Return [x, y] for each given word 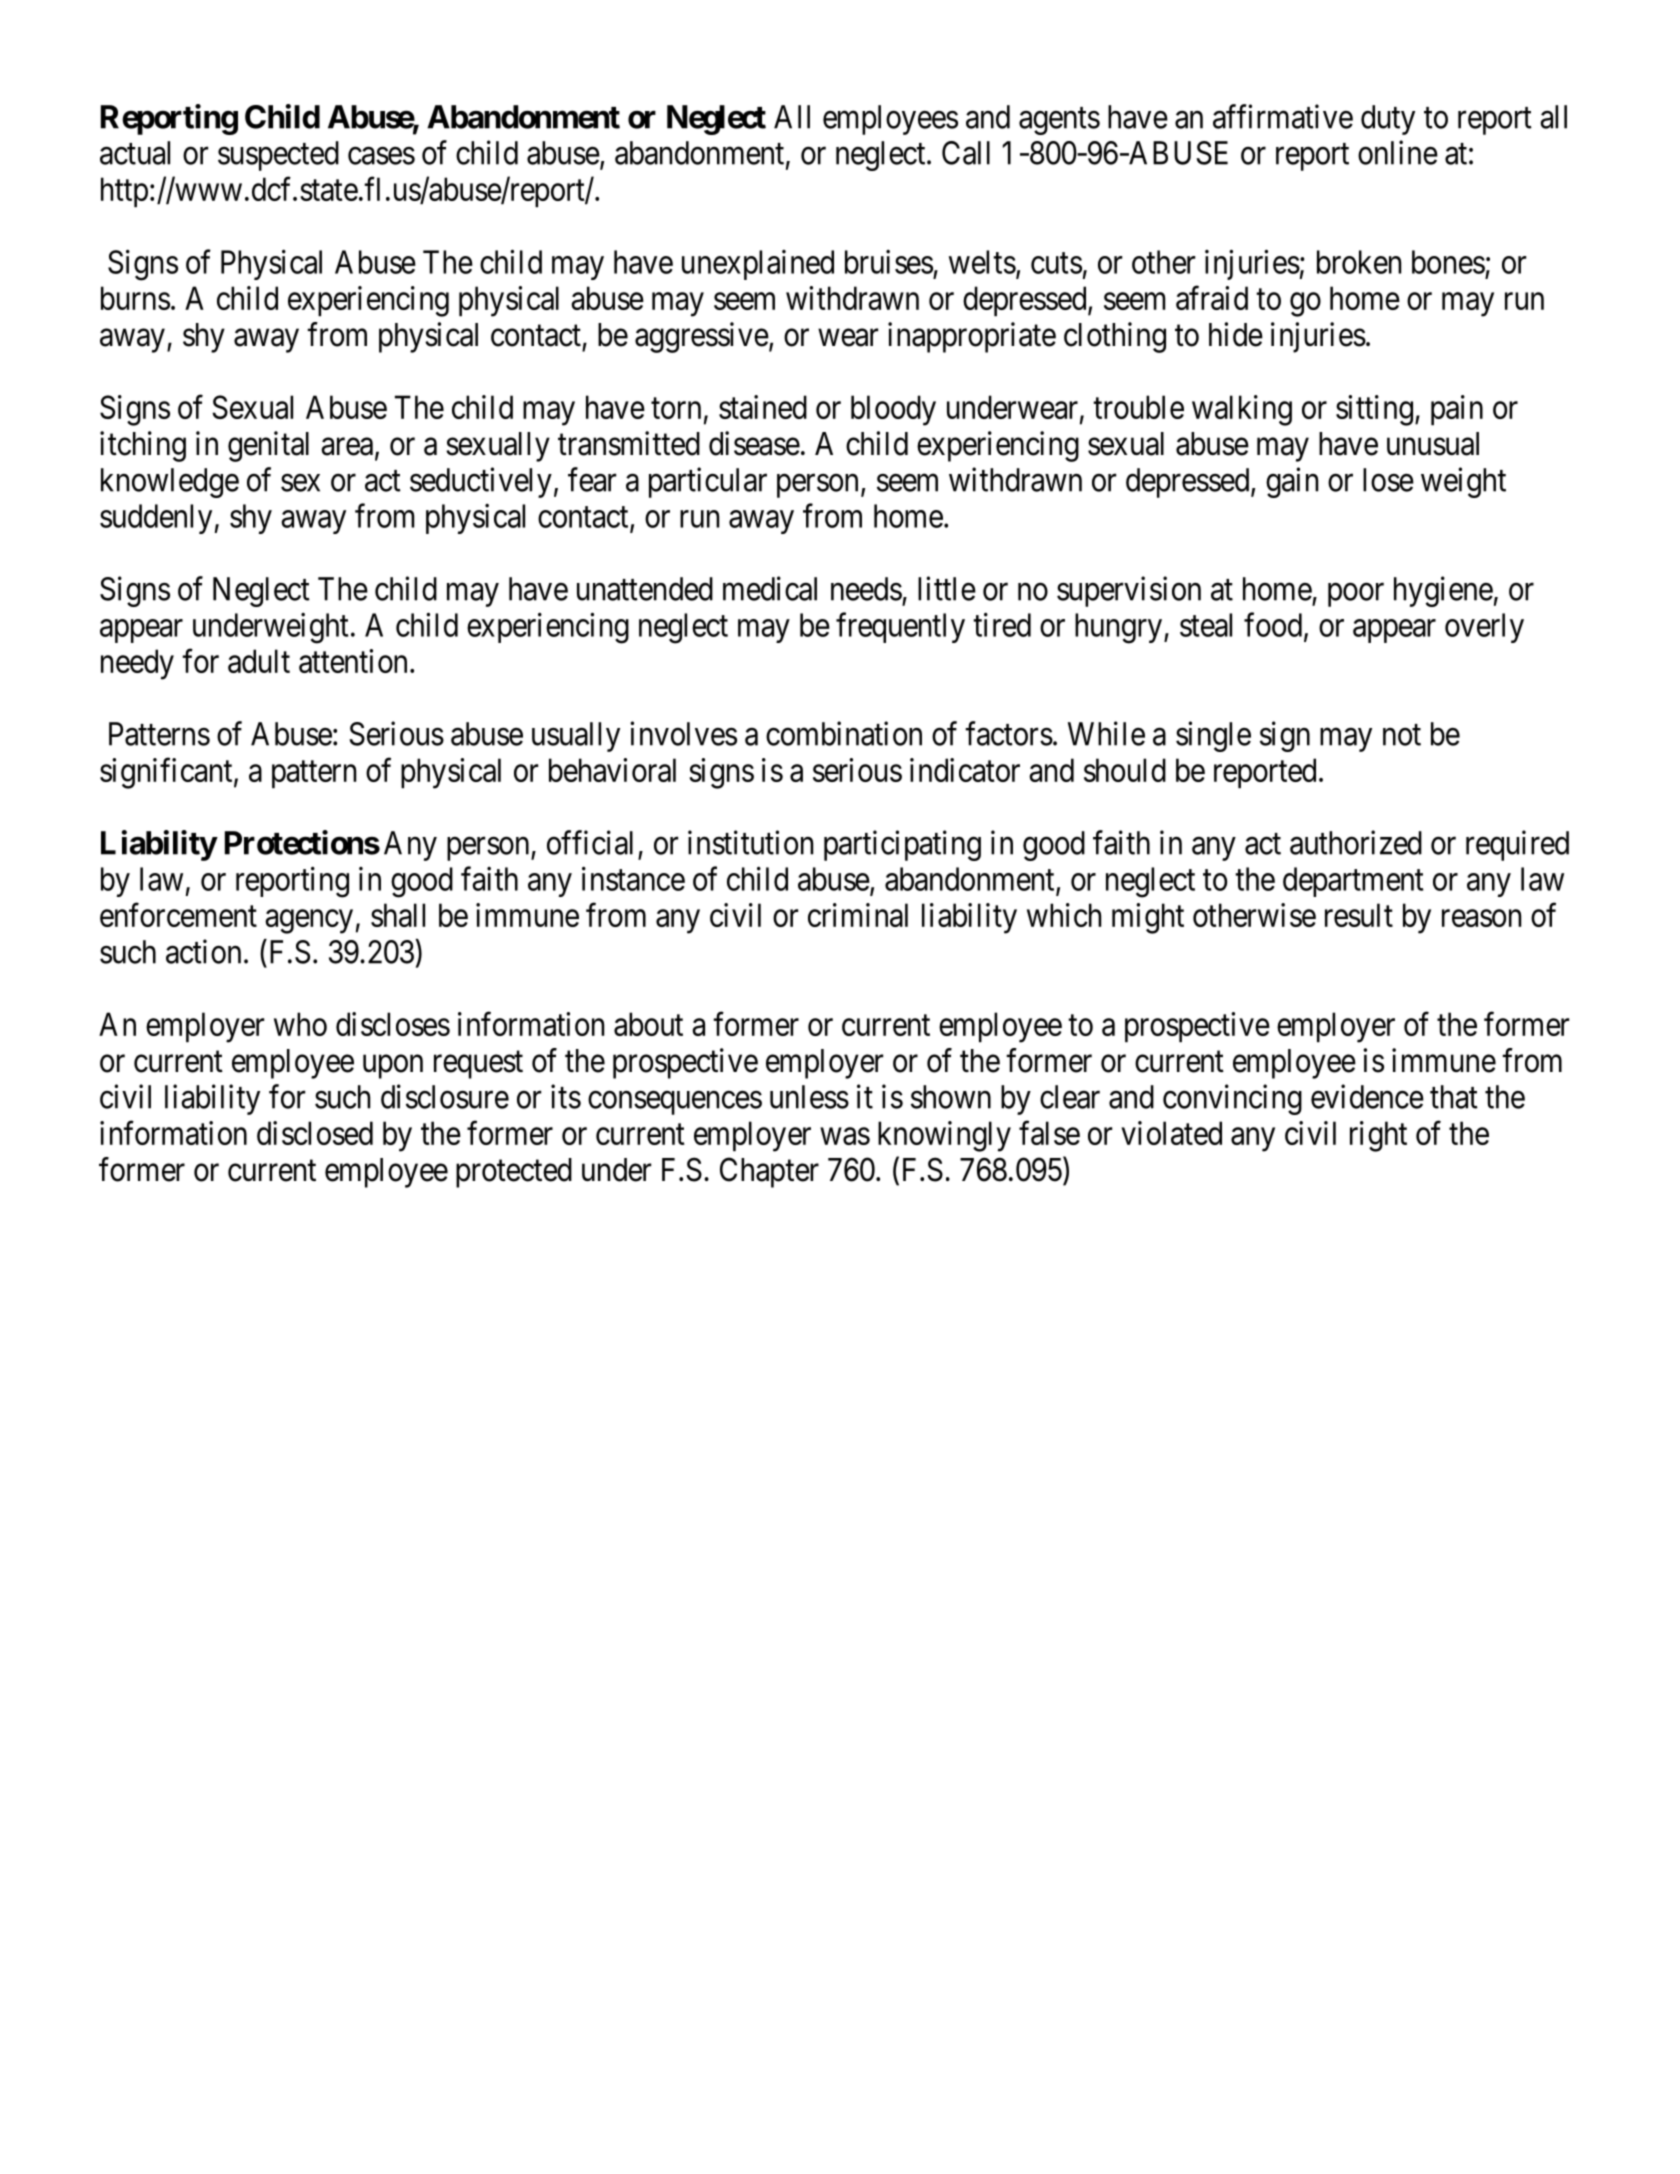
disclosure [445, 1096]
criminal [858, 915]
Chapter [769, 1172]
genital [268, 446]
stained [763, 407]
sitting [1374, 410]
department [1353, 882]
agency [309, 922]
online [1398, 152]
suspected [278, 156]
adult [259, 661]
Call [966, 153]
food [1274, 625]
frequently [900, 627]
